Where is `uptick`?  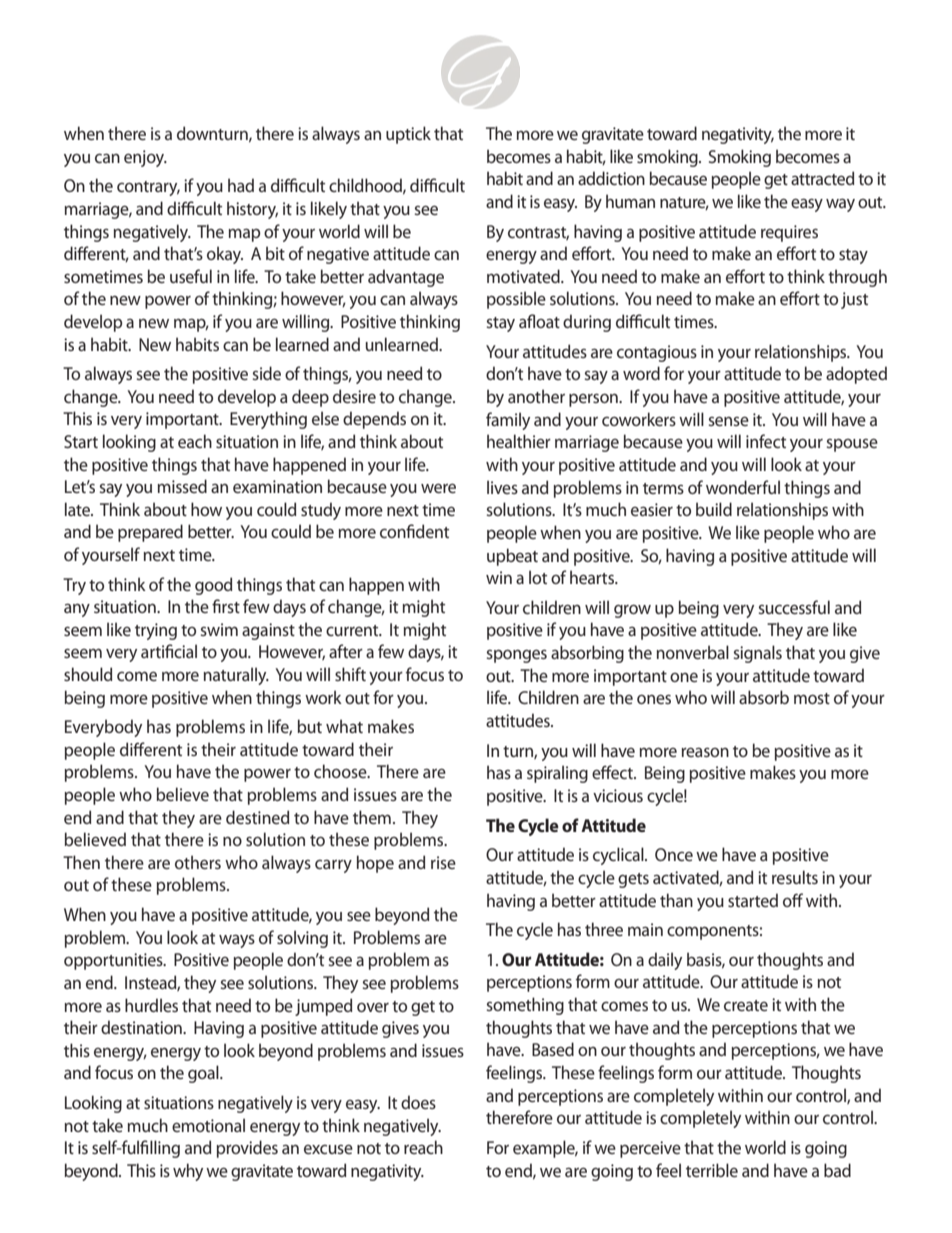 uptick is located at coordinates (408, 135).
